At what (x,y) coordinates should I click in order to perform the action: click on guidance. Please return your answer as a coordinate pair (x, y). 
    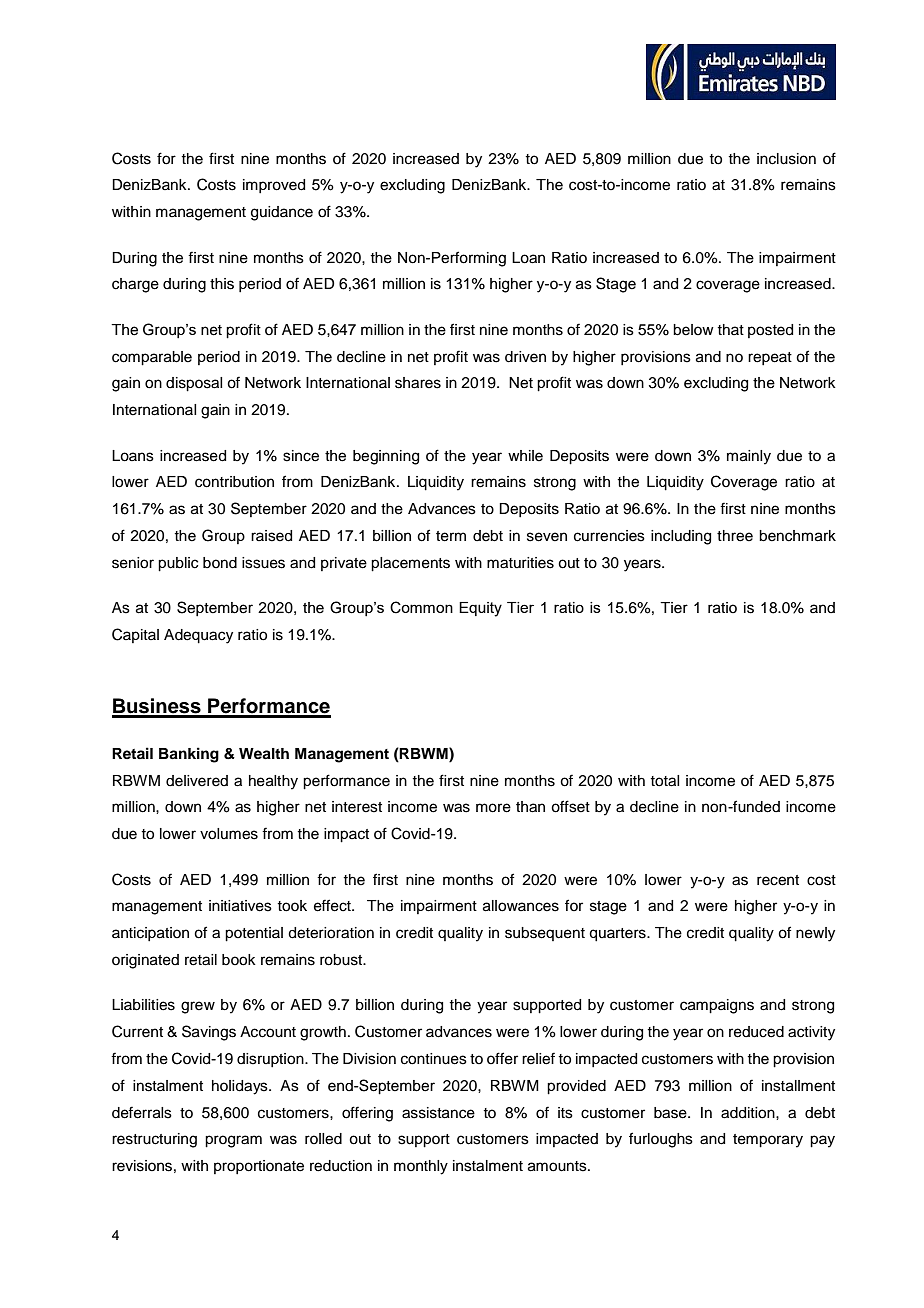
    Looking at the image, I should click on (282, 213).
